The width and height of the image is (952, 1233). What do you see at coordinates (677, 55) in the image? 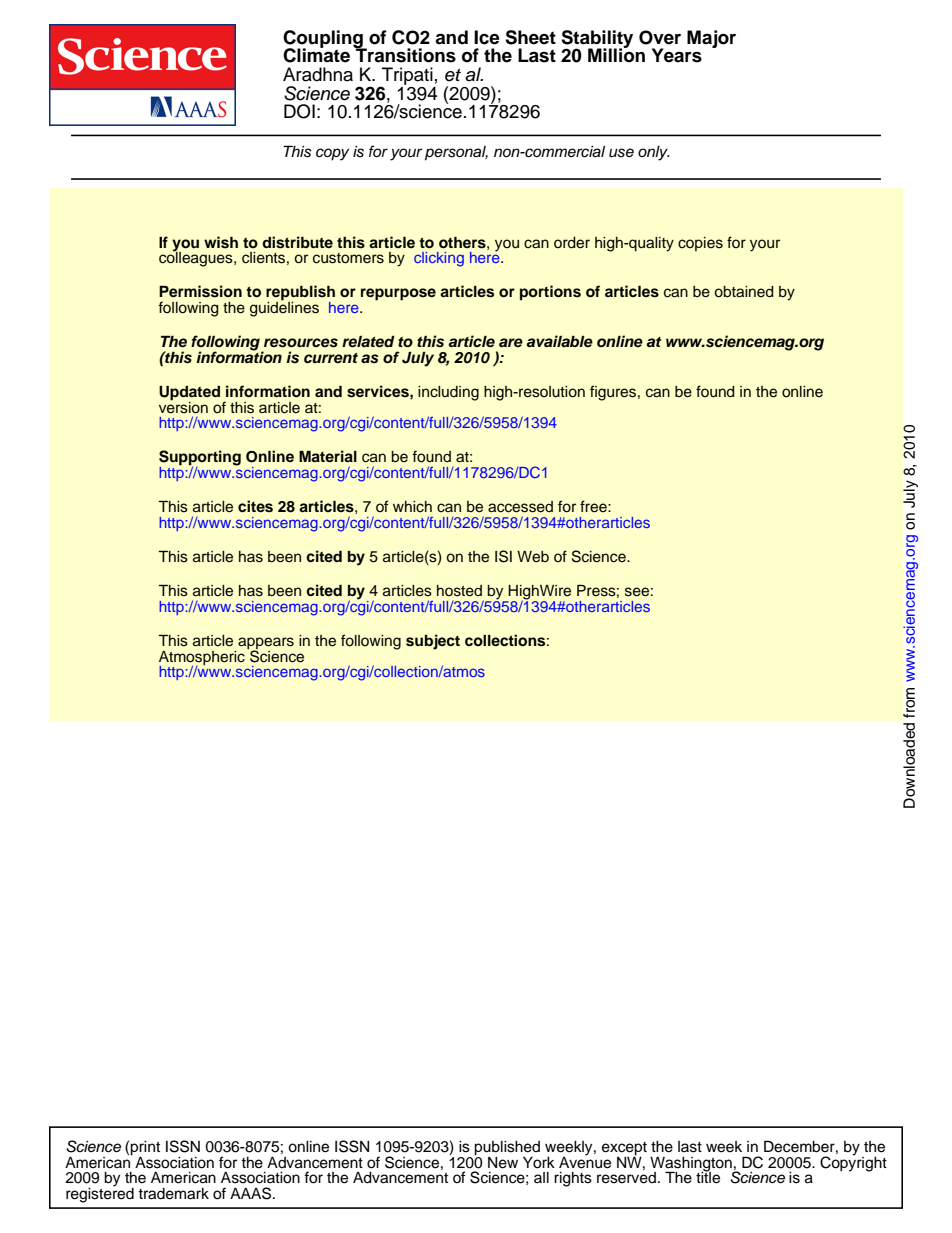
I see `Years` at bounding box center [677, 55].
